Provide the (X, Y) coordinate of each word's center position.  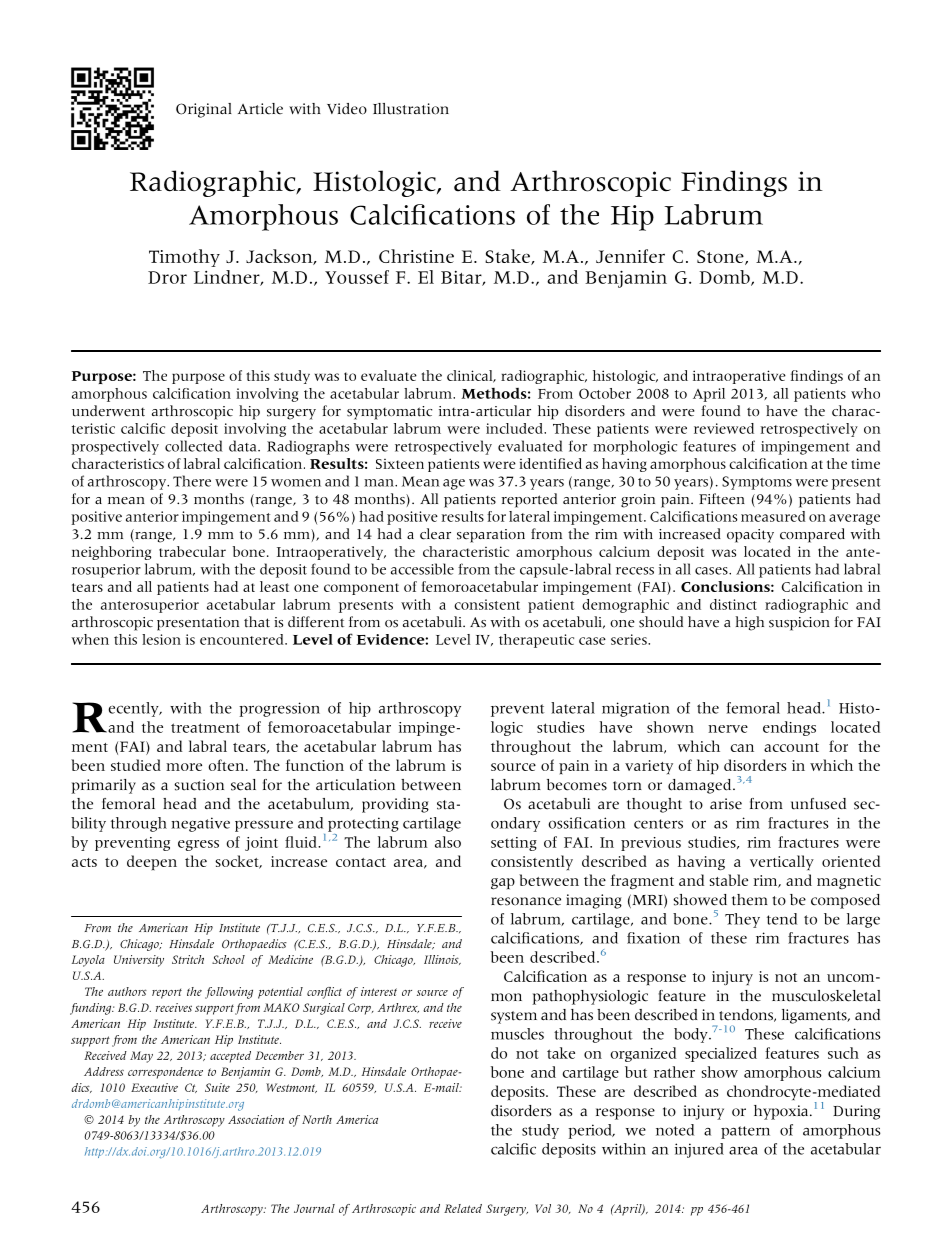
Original (204, 110)
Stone (721, 257)
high (749, 623)
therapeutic (536, 641)
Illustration (411, 109)
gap (503, 884)
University (139, 961)
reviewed (724, 428)
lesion (161, 639)
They (742, 920)
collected (194, 446)
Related (463, 1208)
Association (256, 1119)
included (515, 428)
